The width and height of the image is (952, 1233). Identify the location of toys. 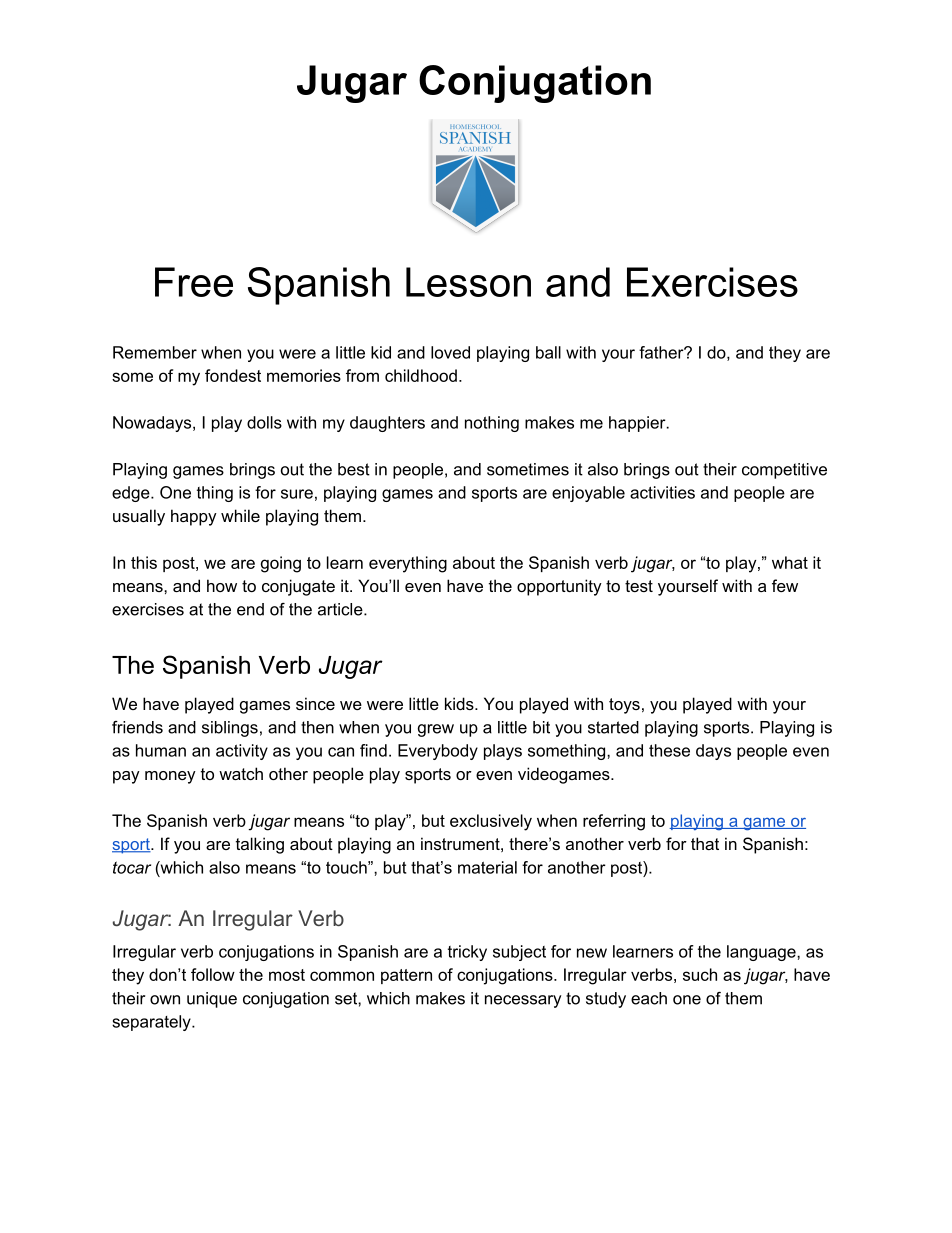
(624, 706).
